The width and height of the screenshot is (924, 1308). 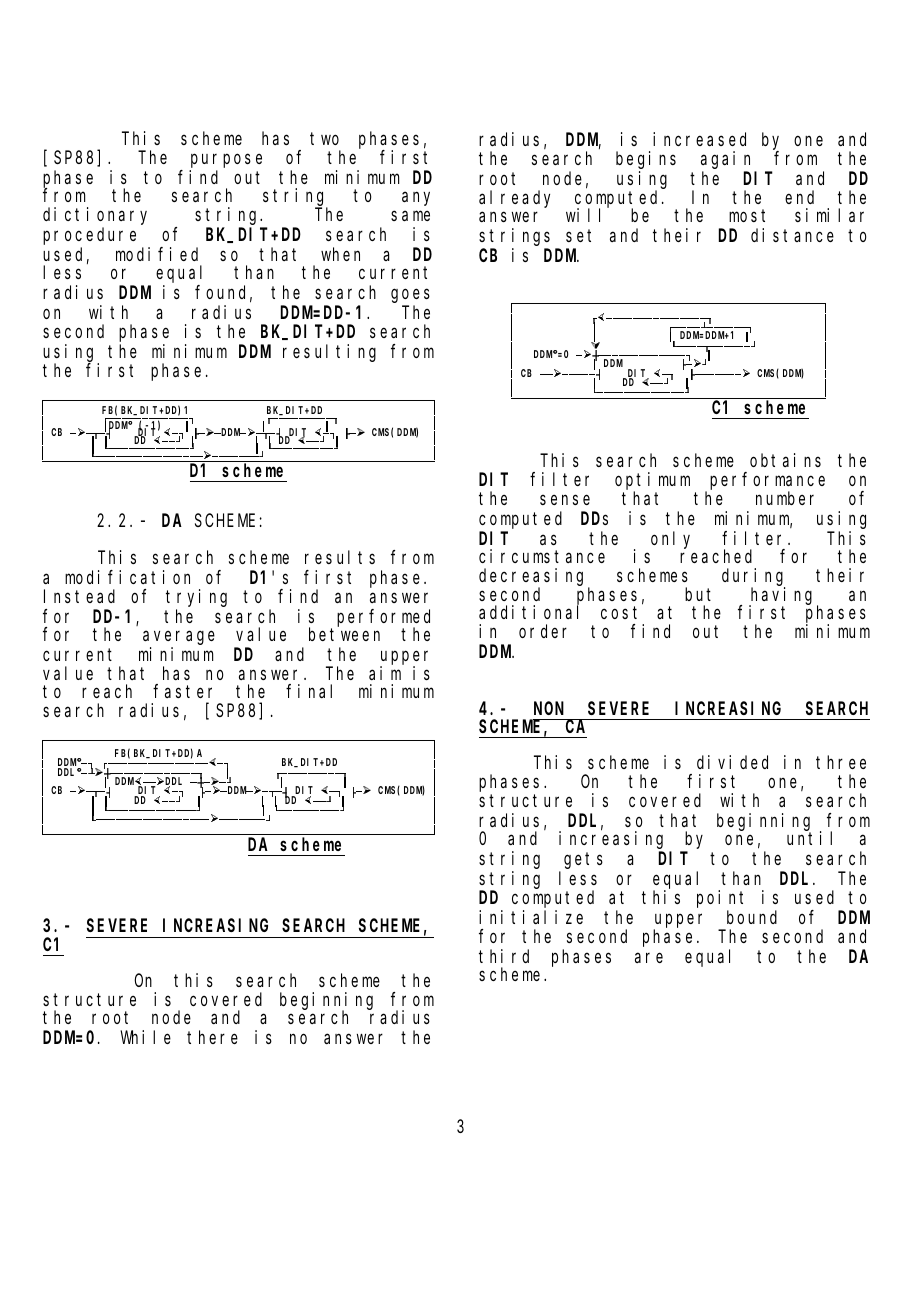 What do you see at coordinates (329, 353) in the screenshot?
I see `resulting` at bounding box center [329, 353].
